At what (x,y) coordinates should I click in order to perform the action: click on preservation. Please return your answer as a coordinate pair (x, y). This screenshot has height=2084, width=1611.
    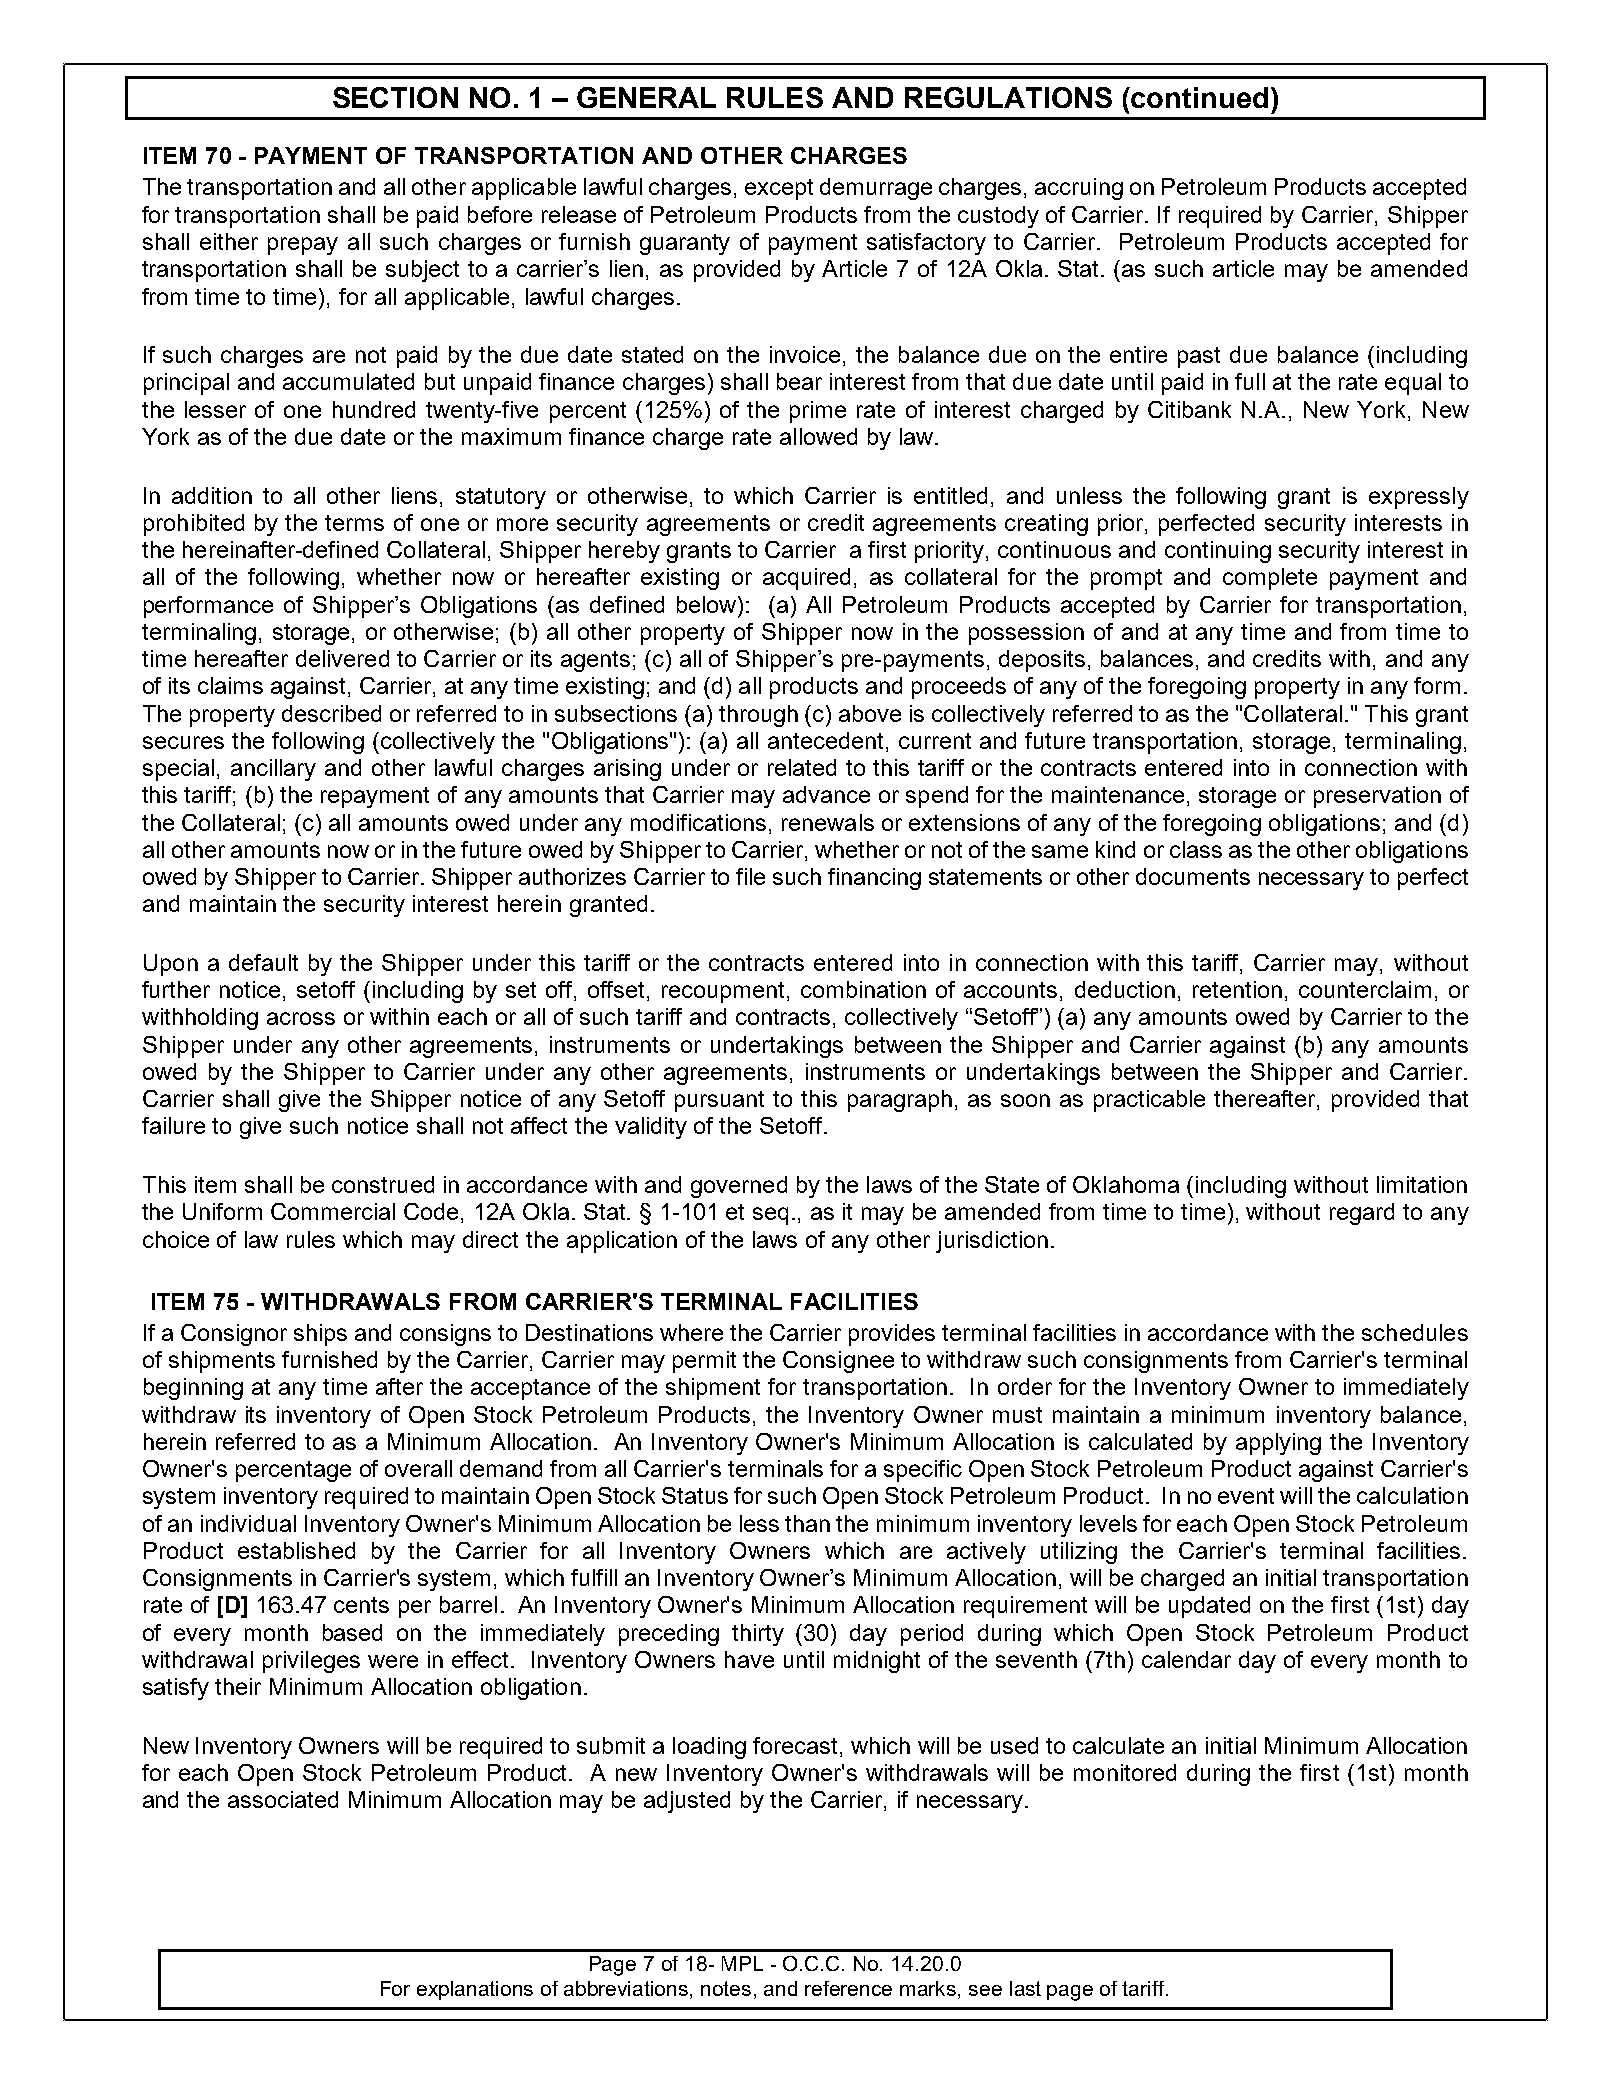
    Looking at the image, I should click on (1377, 797).
